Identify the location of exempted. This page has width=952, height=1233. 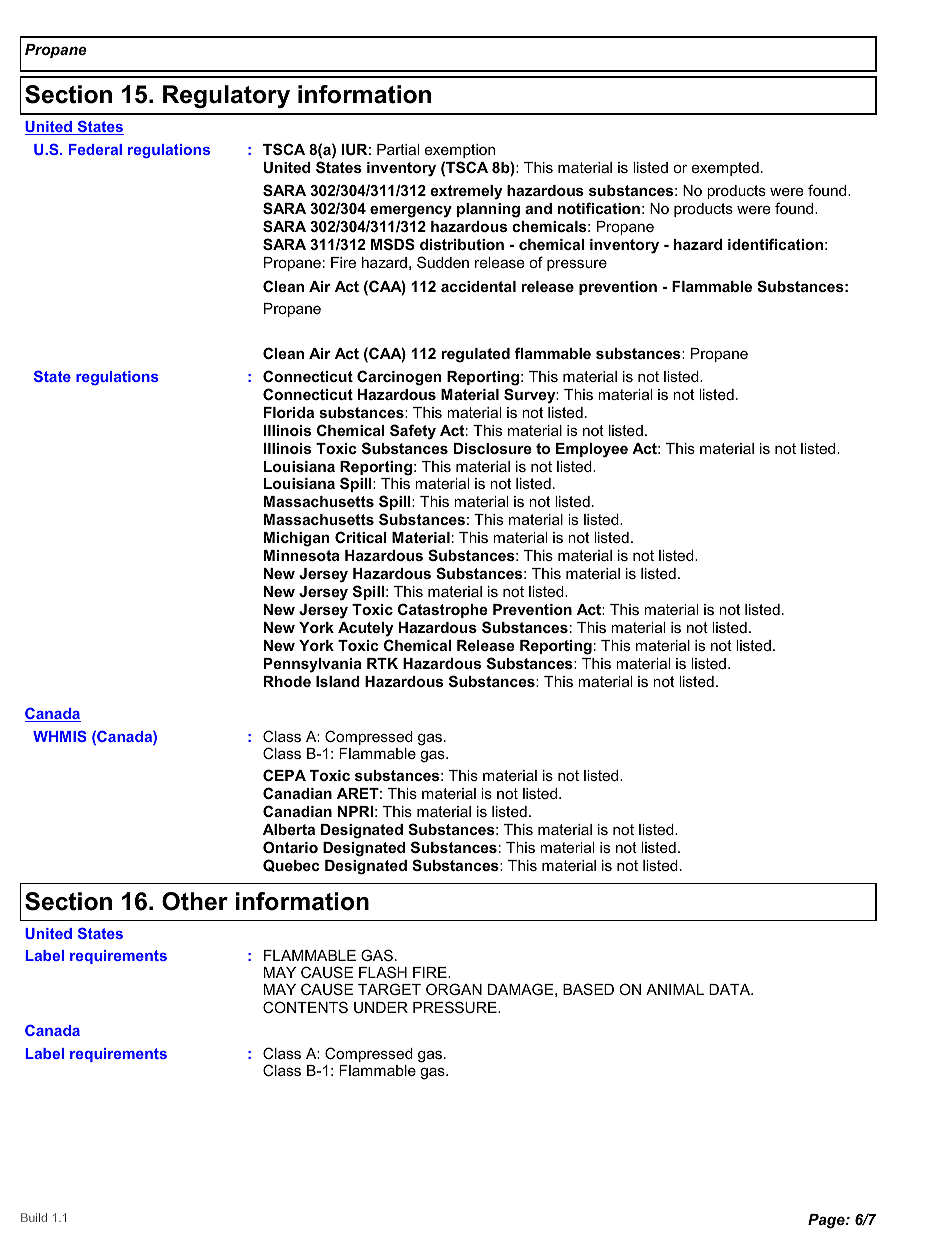
(725, 169).
